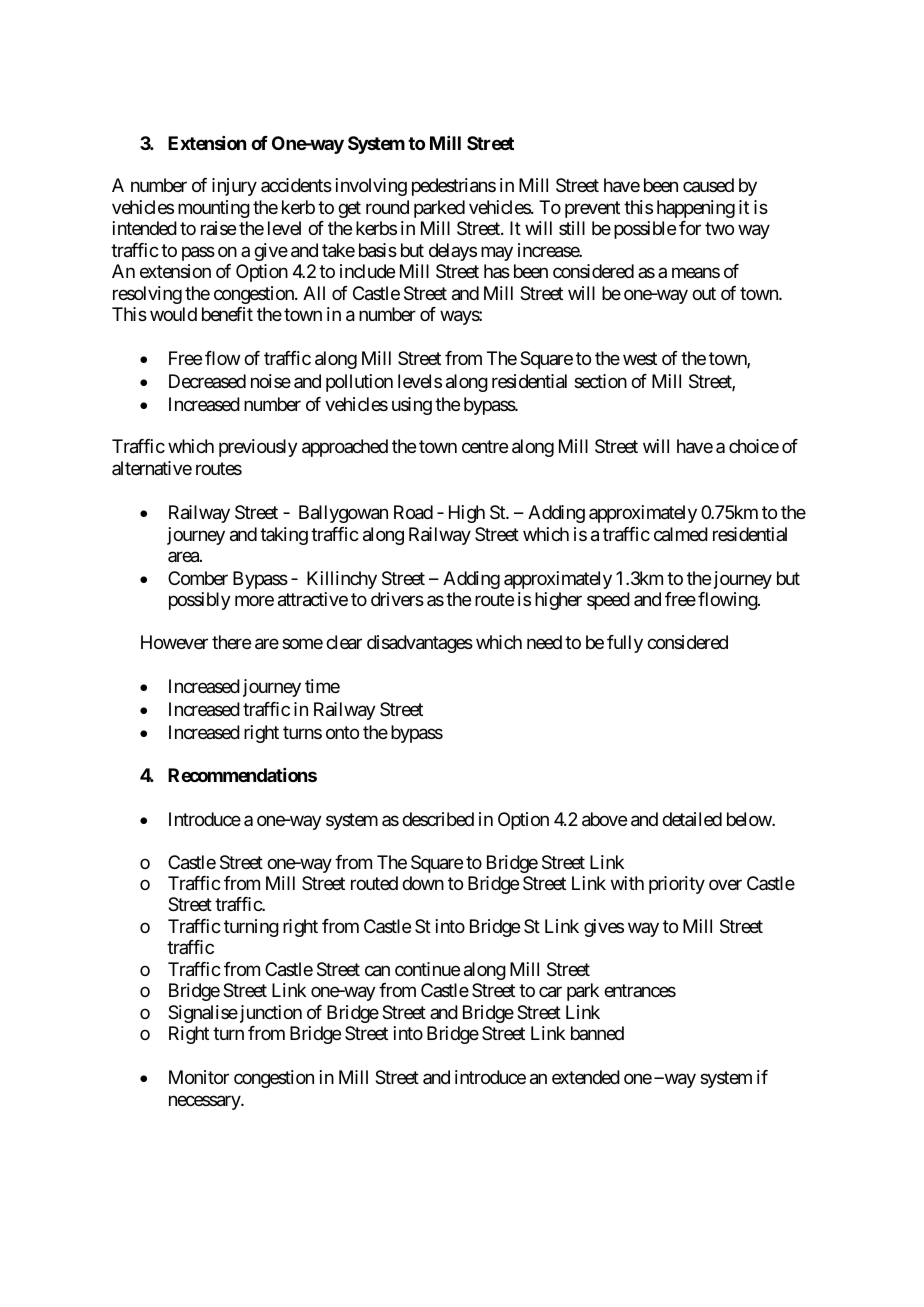  Describe the element at coordinates (645, 230) in the screenshot. I see `possible` at that location.
